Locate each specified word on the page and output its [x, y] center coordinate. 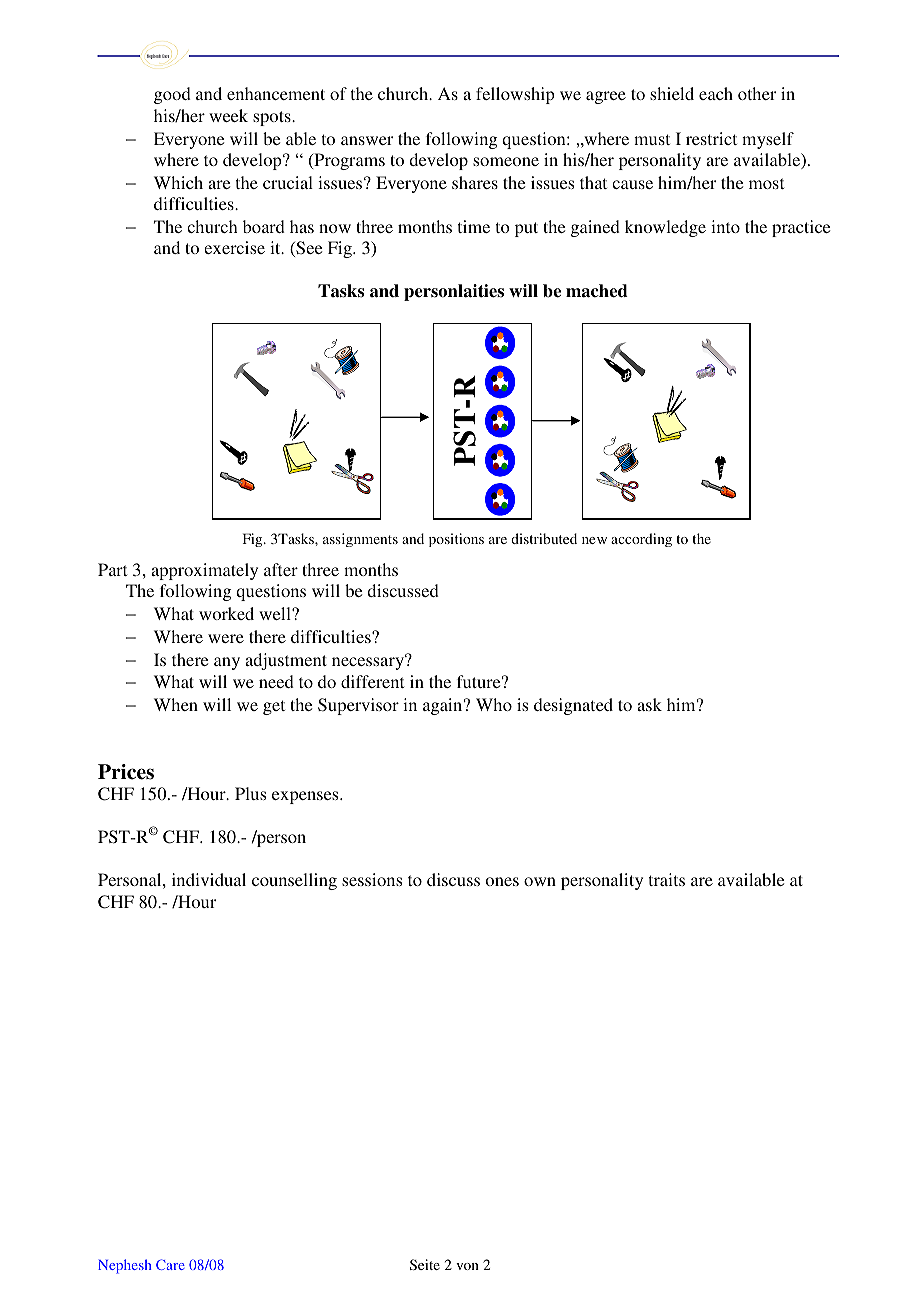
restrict [711, 138]
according [641, 540]
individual [209, 879]
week [228, 115]
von [467, 1266]
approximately [204, 571]
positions [456, 540]
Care [170, 1264]
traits [667, 879]
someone [506, 161]
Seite [425, 1264]
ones [502, 881]
